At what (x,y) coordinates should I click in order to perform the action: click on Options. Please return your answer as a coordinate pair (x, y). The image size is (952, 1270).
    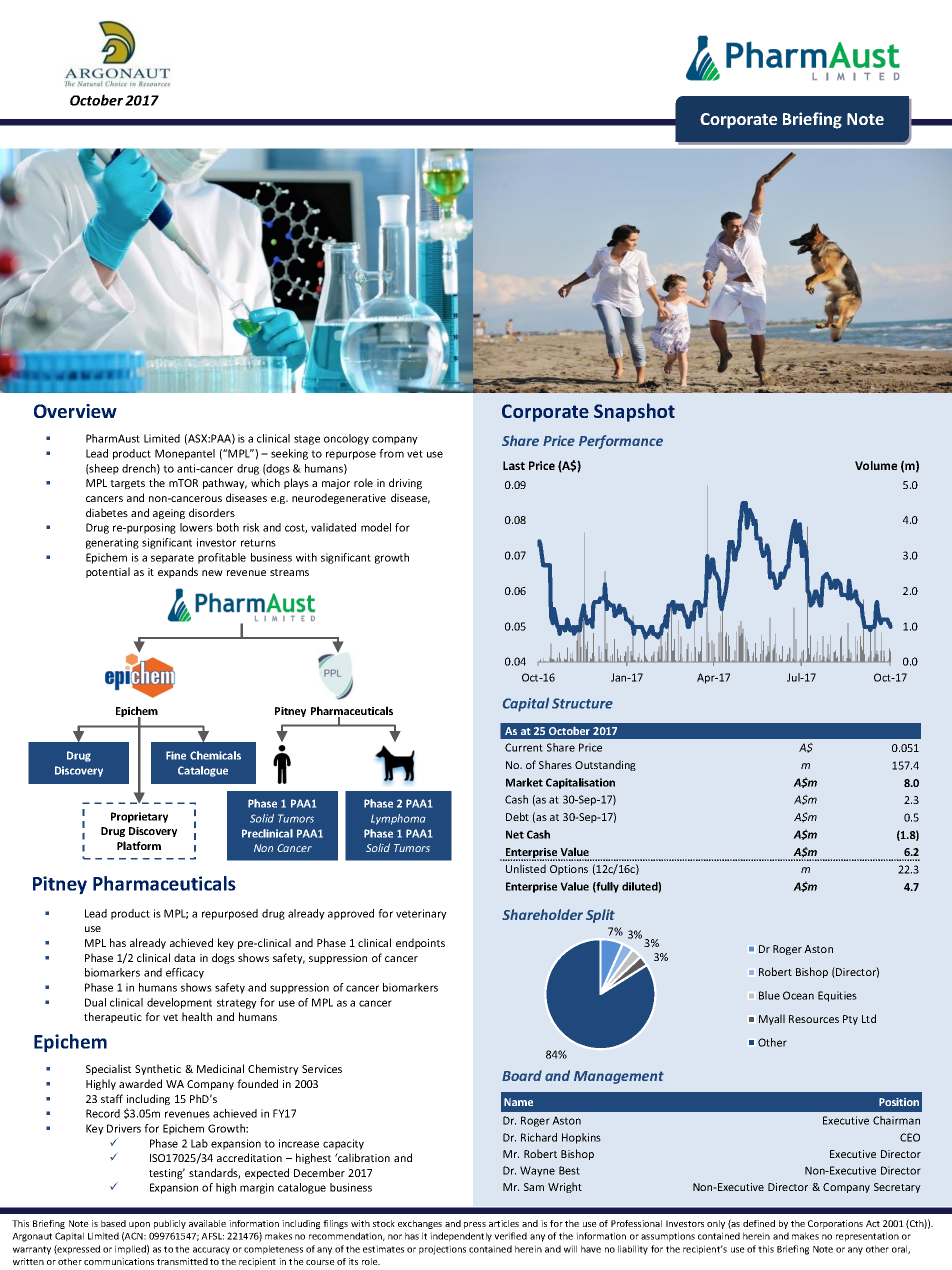
    Looking at the image, I should click on (569, 870).
